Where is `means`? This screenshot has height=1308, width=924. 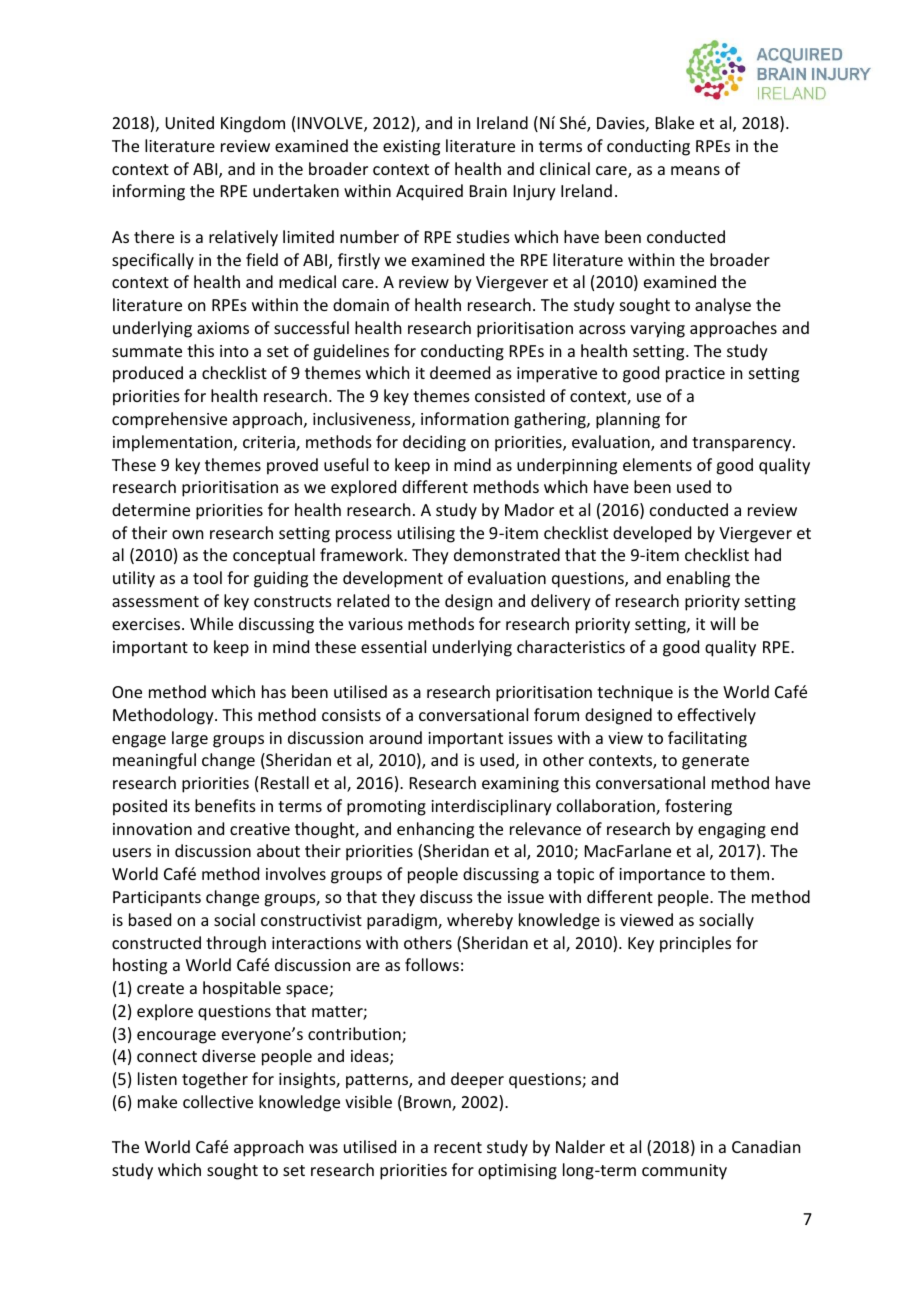 means is located at coordinates (695, 170).
